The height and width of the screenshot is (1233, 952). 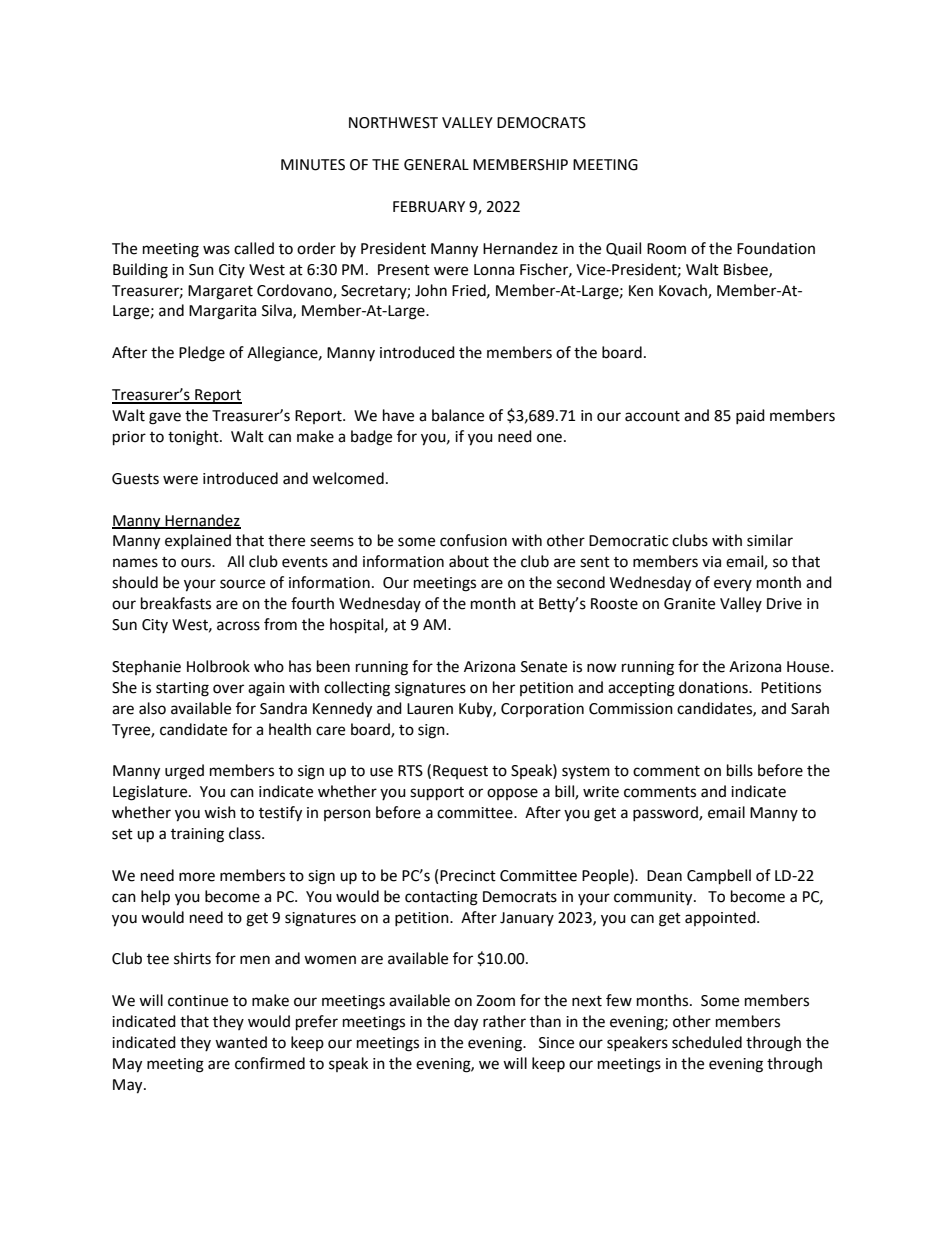 What do you see at coordinates (429, 207) in the screenshot?
I see `FEBRUARY` at bounding box center [429, 207].
